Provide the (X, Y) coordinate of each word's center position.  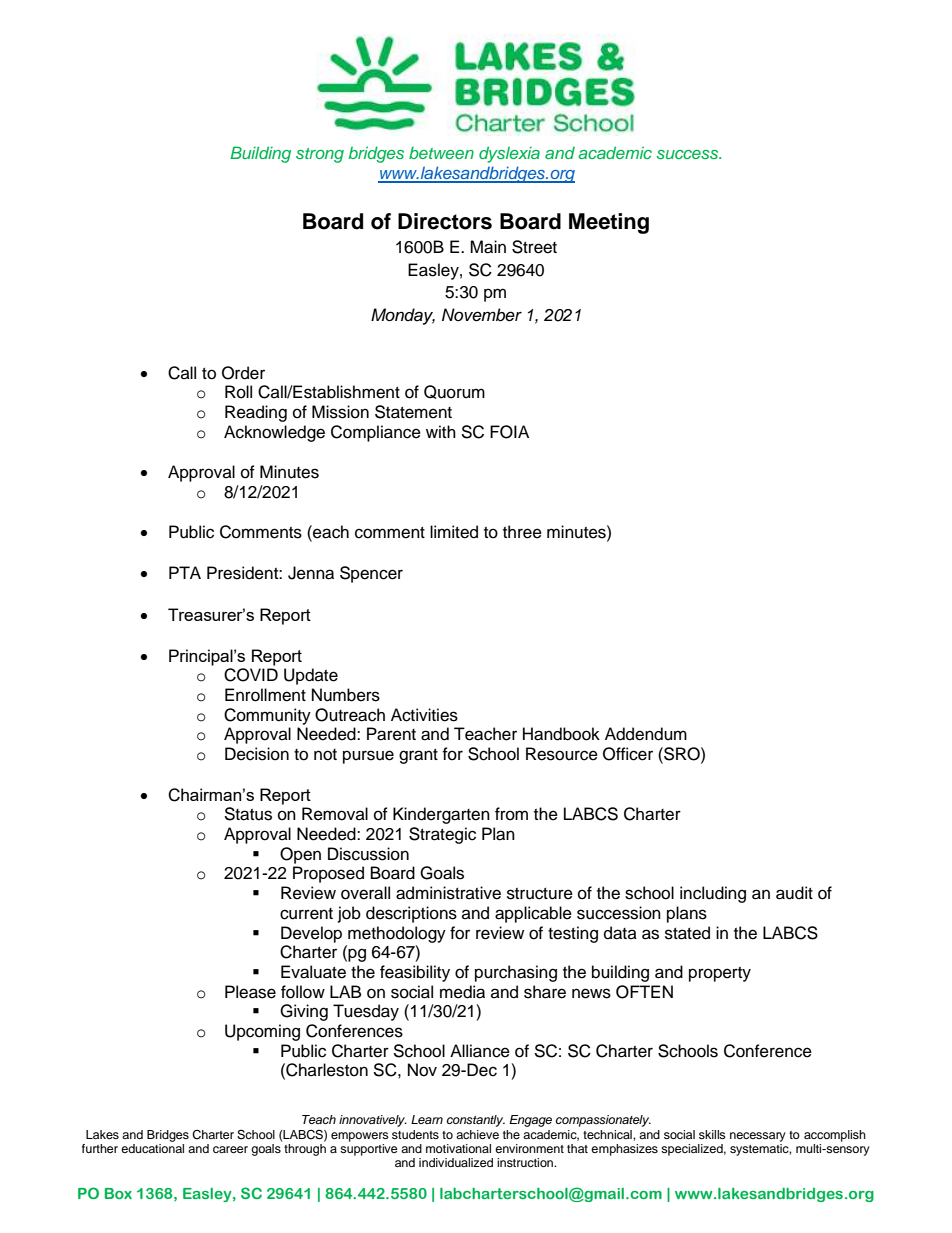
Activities (424, 715)
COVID (251, 675)
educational (152, 1148)
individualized (456, 1162)
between (441, 152)
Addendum (646, 734)
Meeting (609, 223)
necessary (758, 1137)
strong (320, 155)
